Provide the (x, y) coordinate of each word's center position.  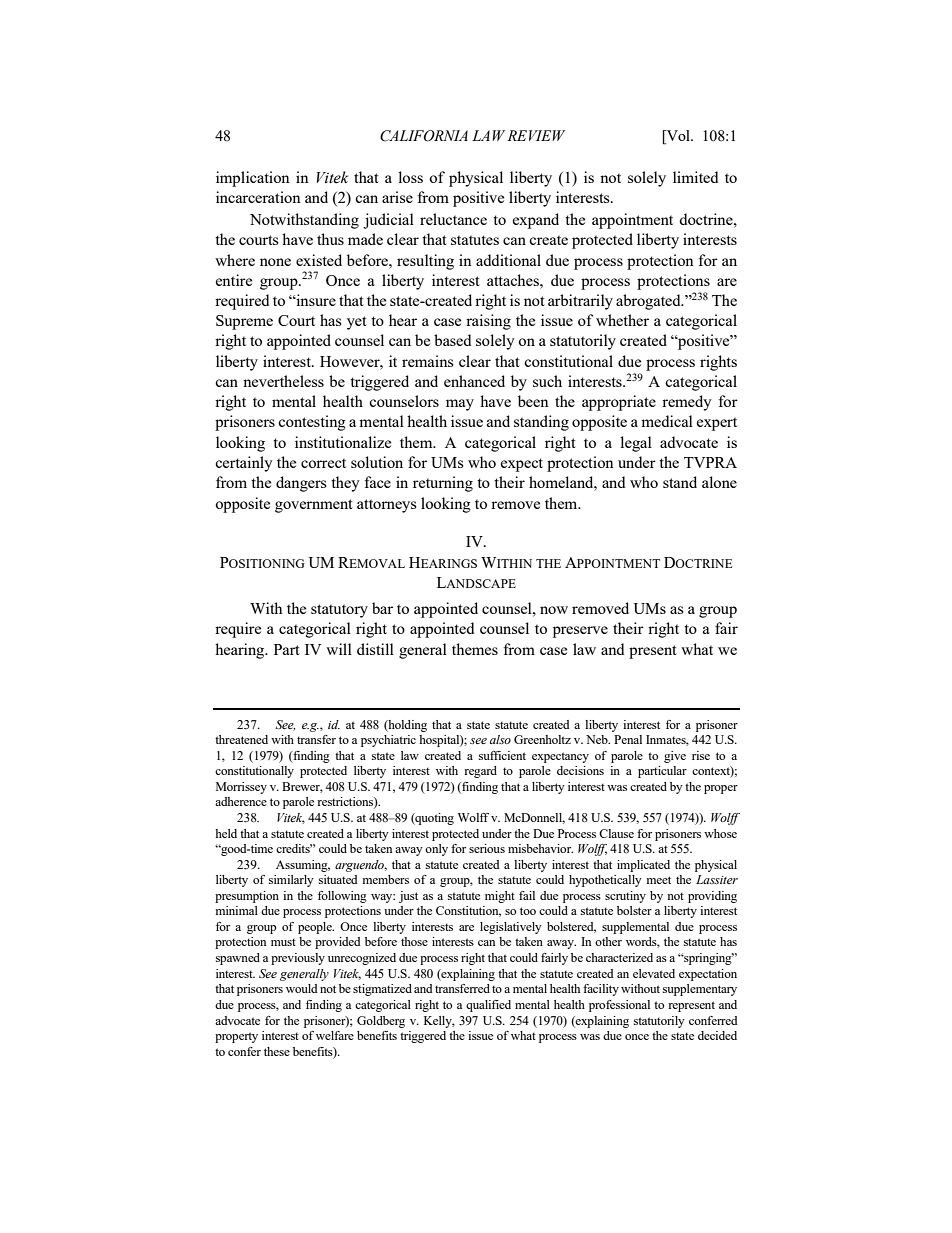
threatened (241, 739)
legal (636, 444)
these (277, 1051)
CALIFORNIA (424, 136)
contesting (312, 423)
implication (253, 179)
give (675, 757)
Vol (678, 137)
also (500, 739)
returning (443, 484)
